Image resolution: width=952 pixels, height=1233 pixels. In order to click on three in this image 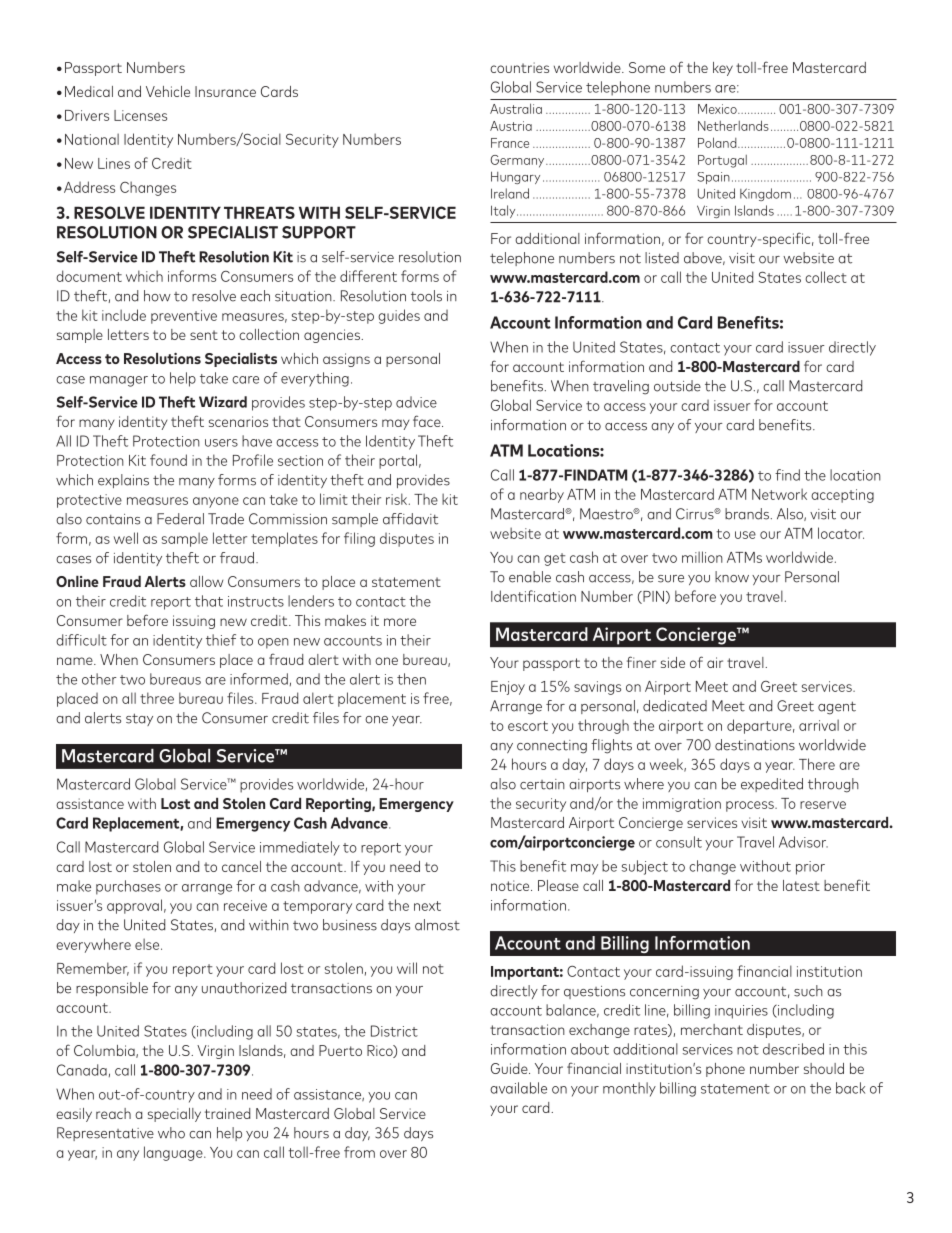, I will do `click(157, 698)`.
